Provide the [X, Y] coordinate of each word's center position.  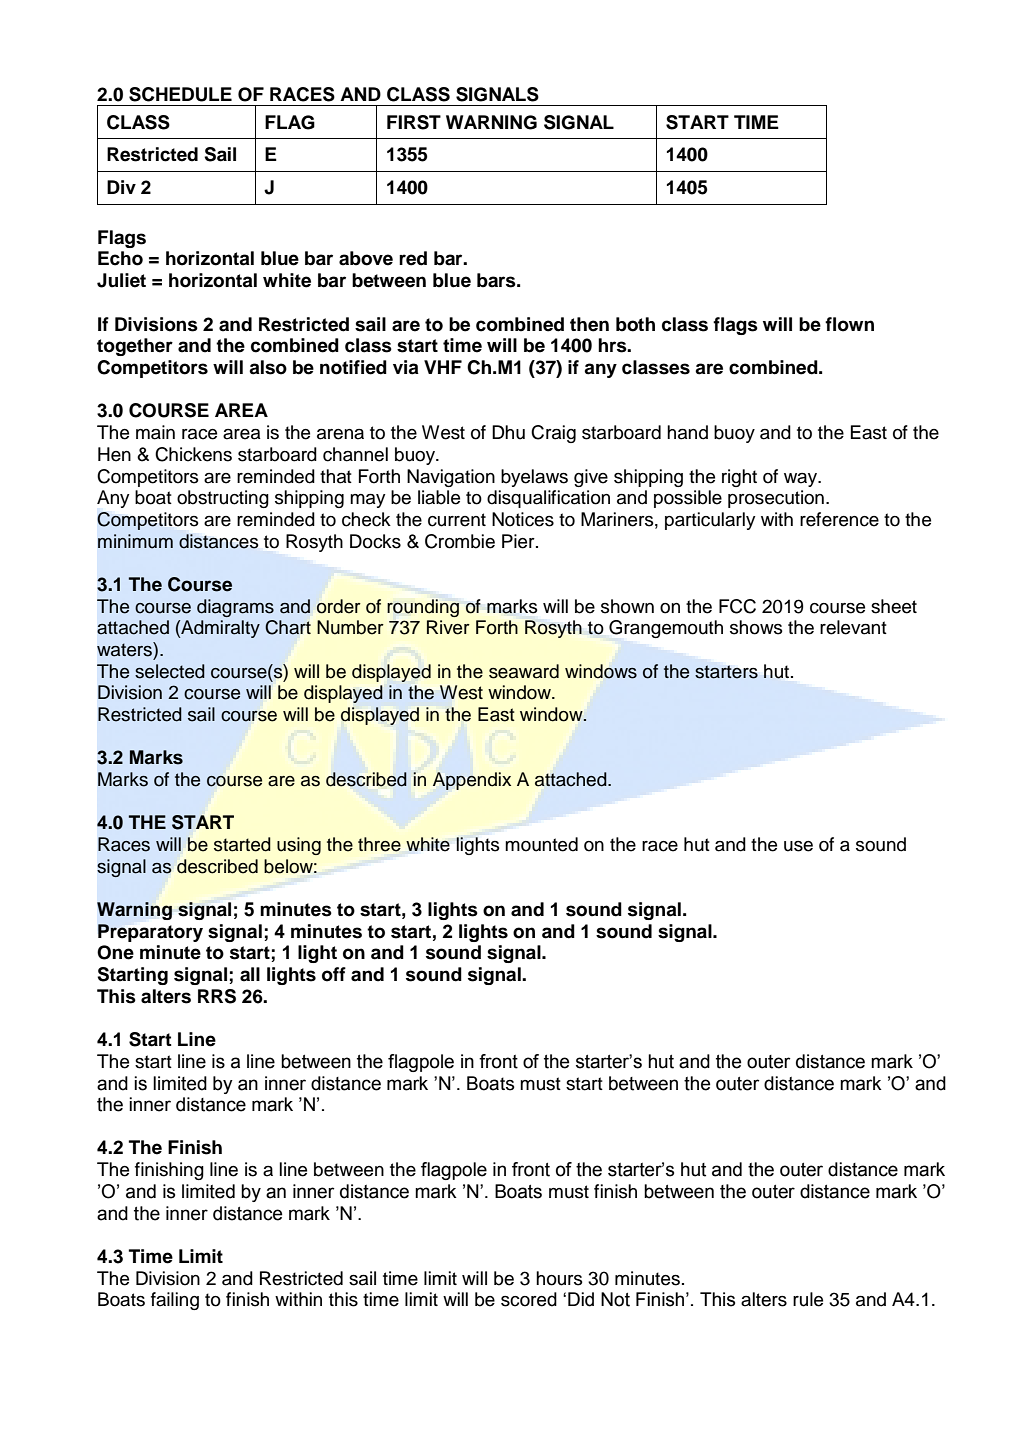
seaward [524, 671]
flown [849, 324]
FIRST [414, 122]
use [798, 846]
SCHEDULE [180, 94]
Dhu [508, 432]
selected [170, 671]
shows [756, 627]
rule [808, 1299]
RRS [217, 996]
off [334, 974]
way [802, 480]
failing [175, 1301]
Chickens [193, 454]
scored [529, 1299]
